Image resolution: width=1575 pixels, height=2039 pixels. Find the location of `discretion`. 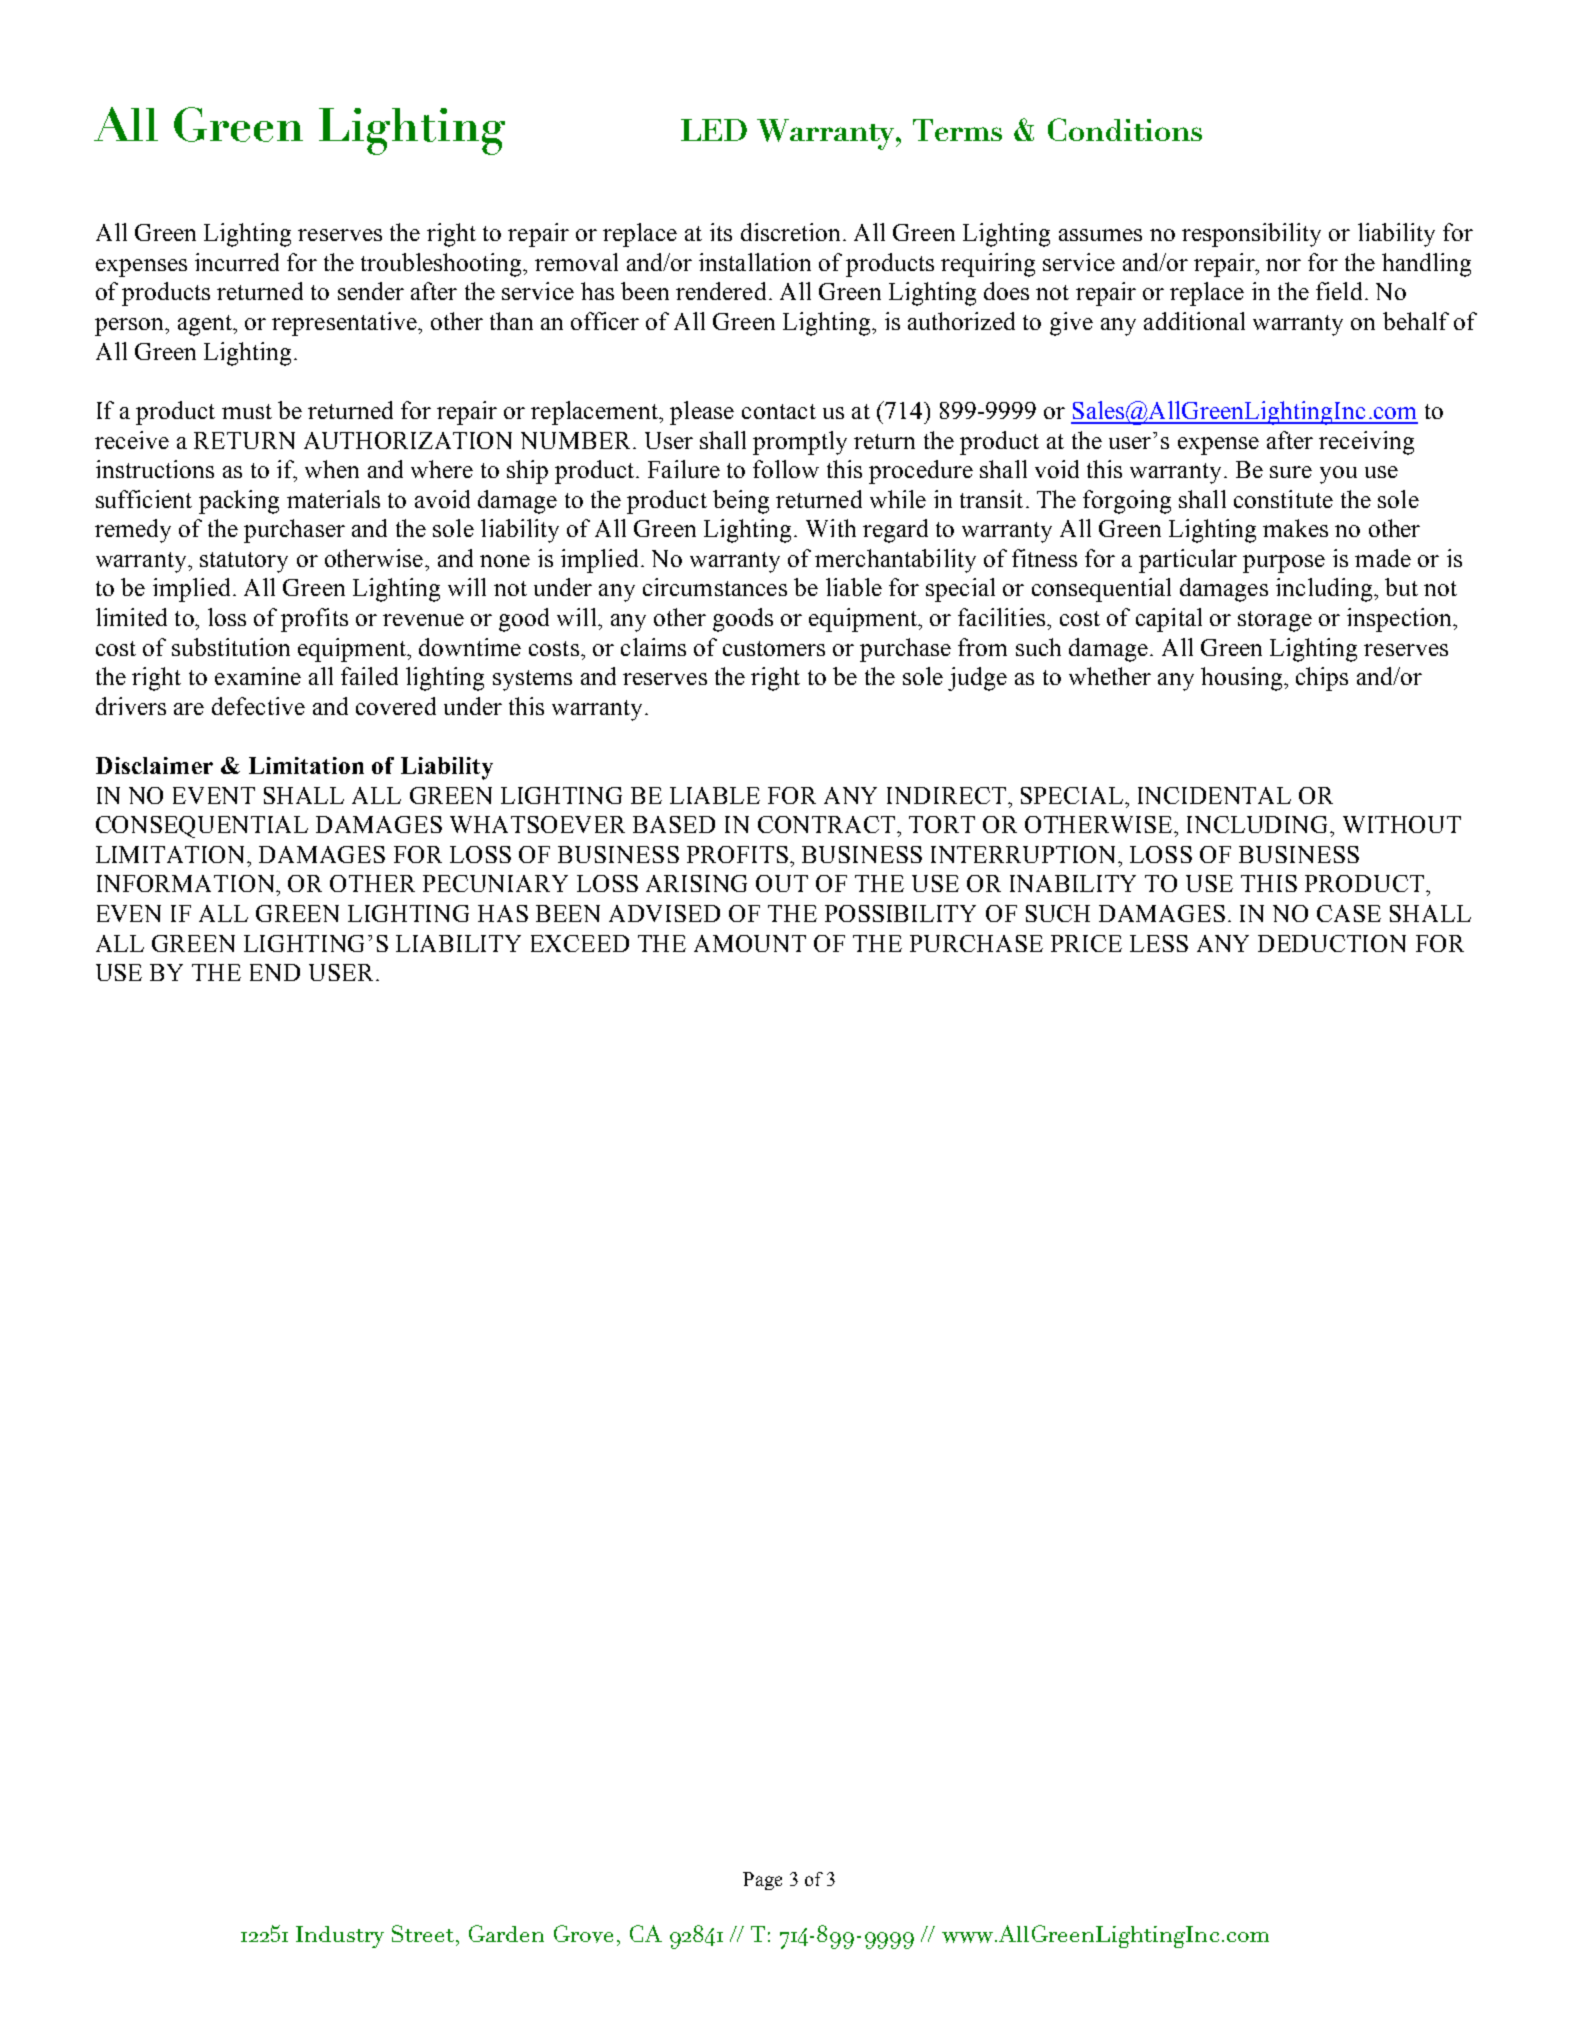

discretion is located at coordinates (790, 232).
